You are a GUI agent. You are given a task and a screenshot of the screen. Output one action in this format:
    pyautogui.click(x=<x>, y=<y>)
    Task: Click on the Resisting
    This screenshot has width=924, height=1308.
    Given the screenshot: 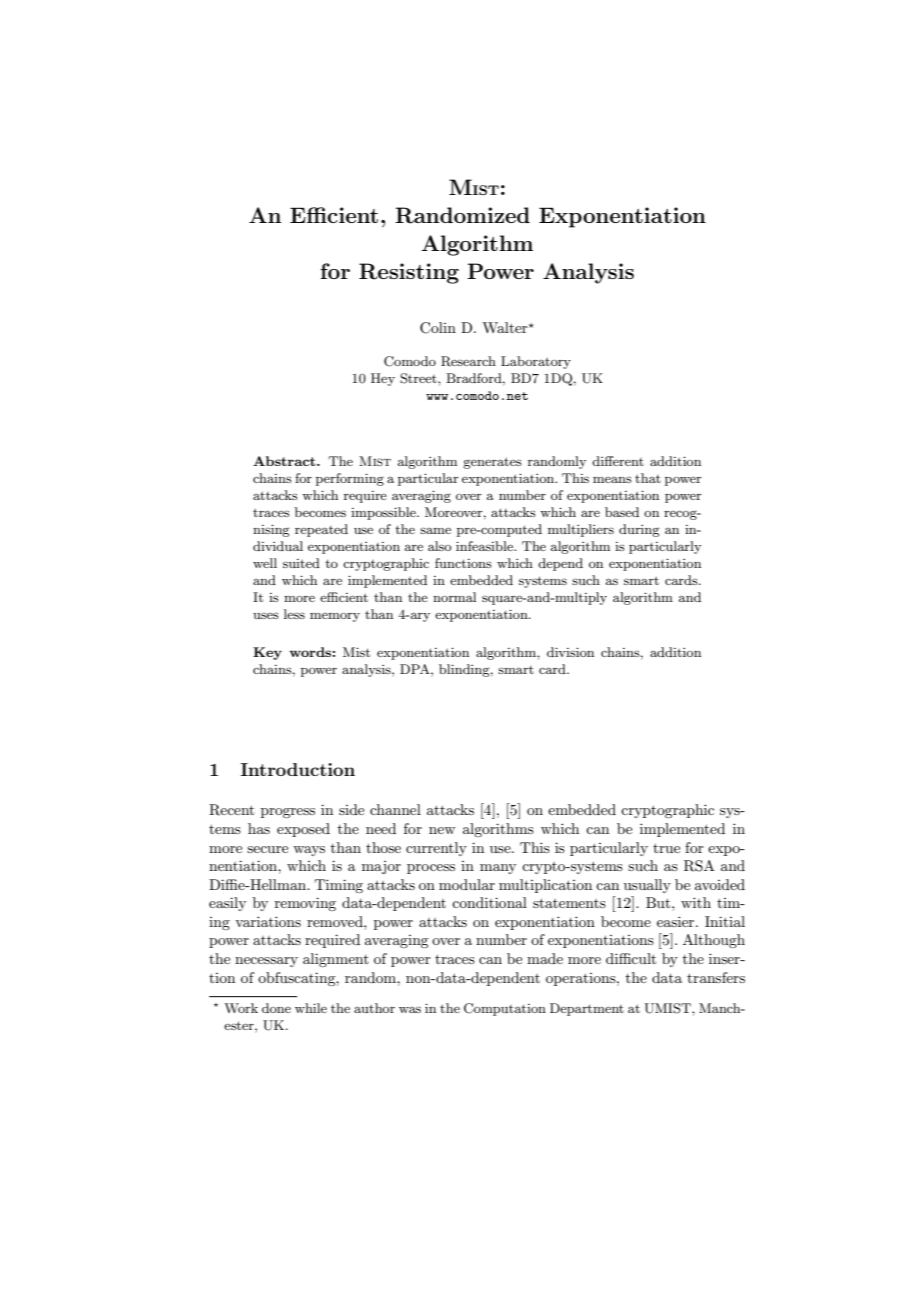 What is the action you would take?
    pyautogui.click(x=409, y=273)
